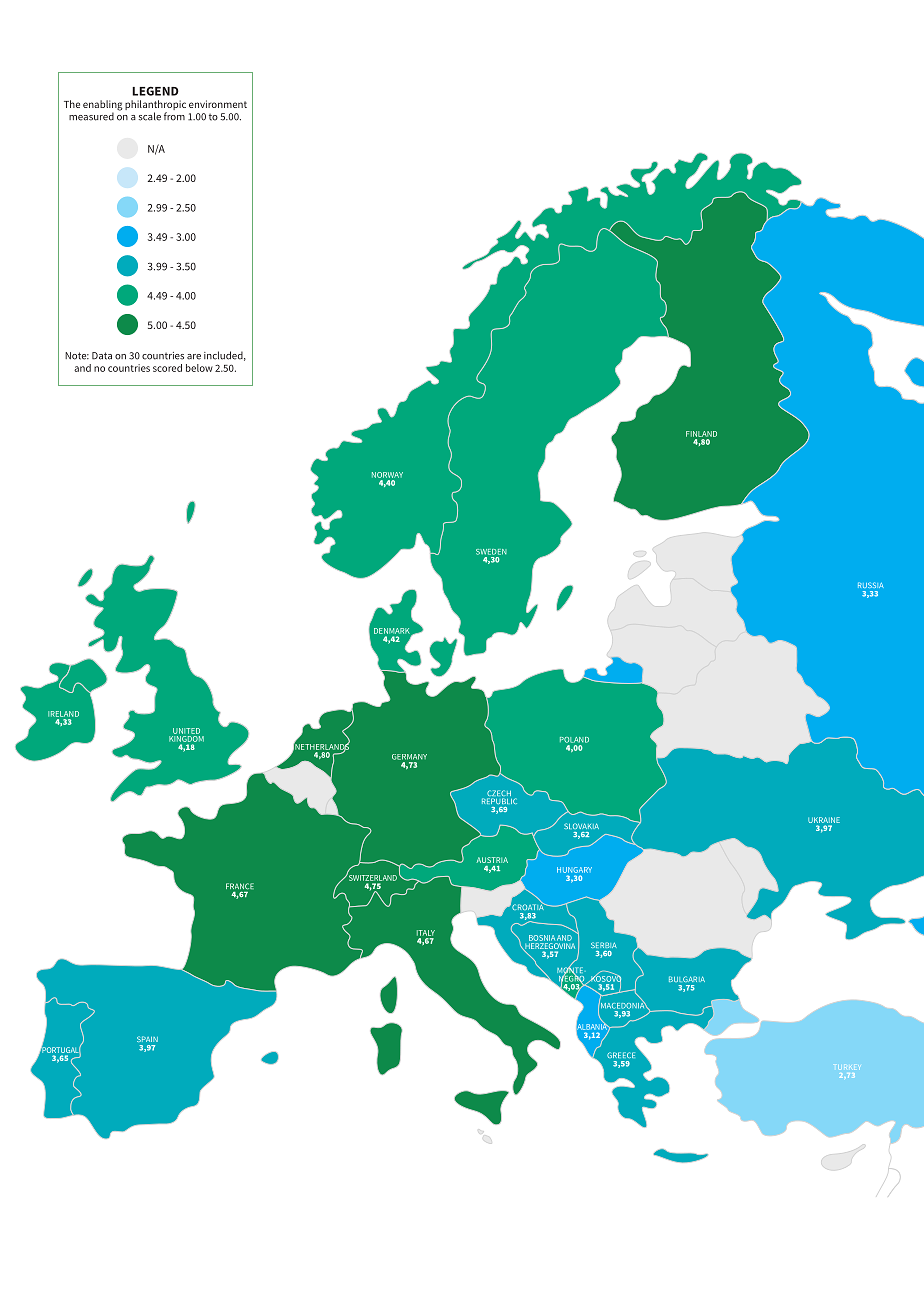  What do you see at coordinates (147, 1039) in the screenshot?
I see `SPAIN` at bounding box center [147, 1039].
